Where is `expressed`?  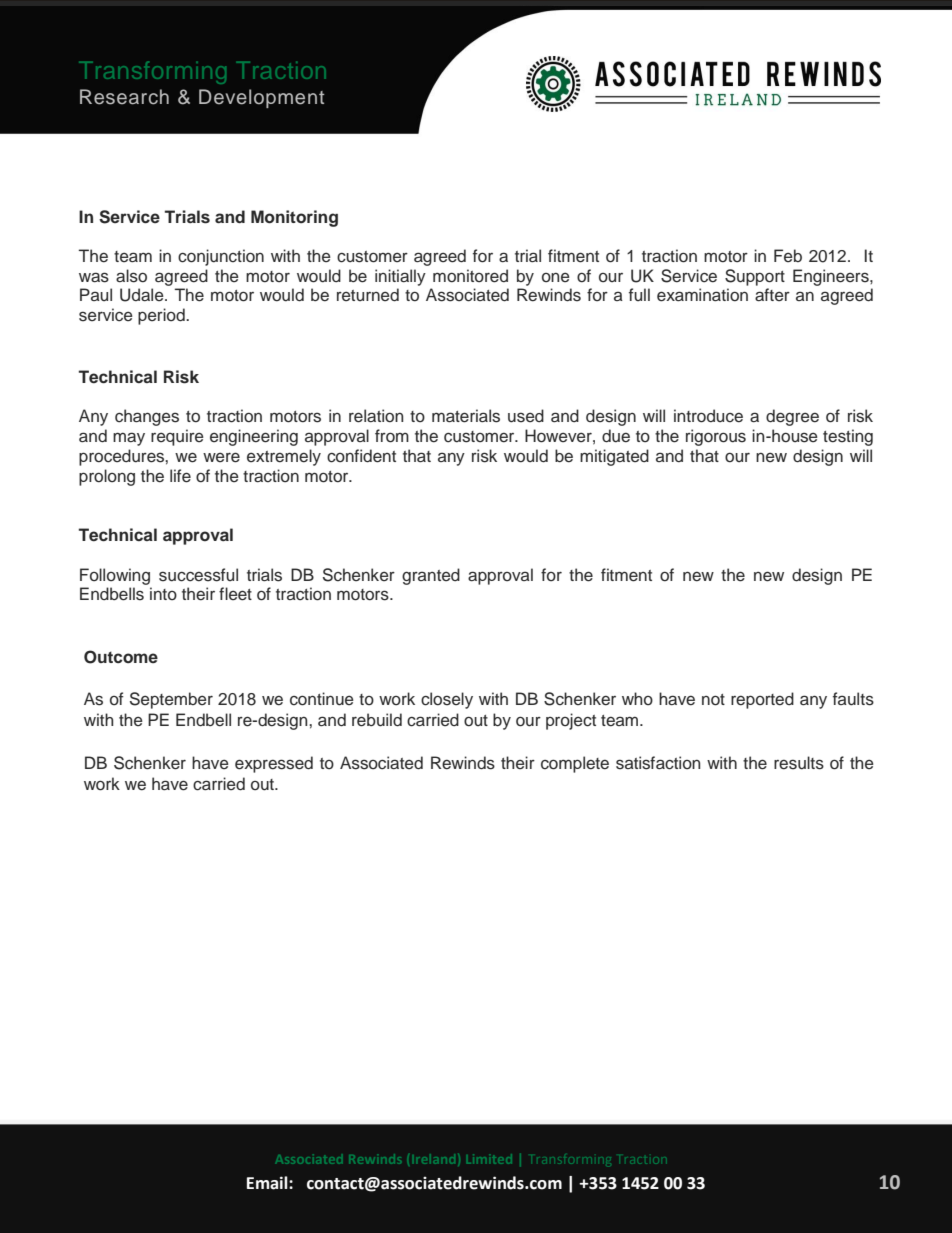 expressed is located at coordinates (274, 764).
